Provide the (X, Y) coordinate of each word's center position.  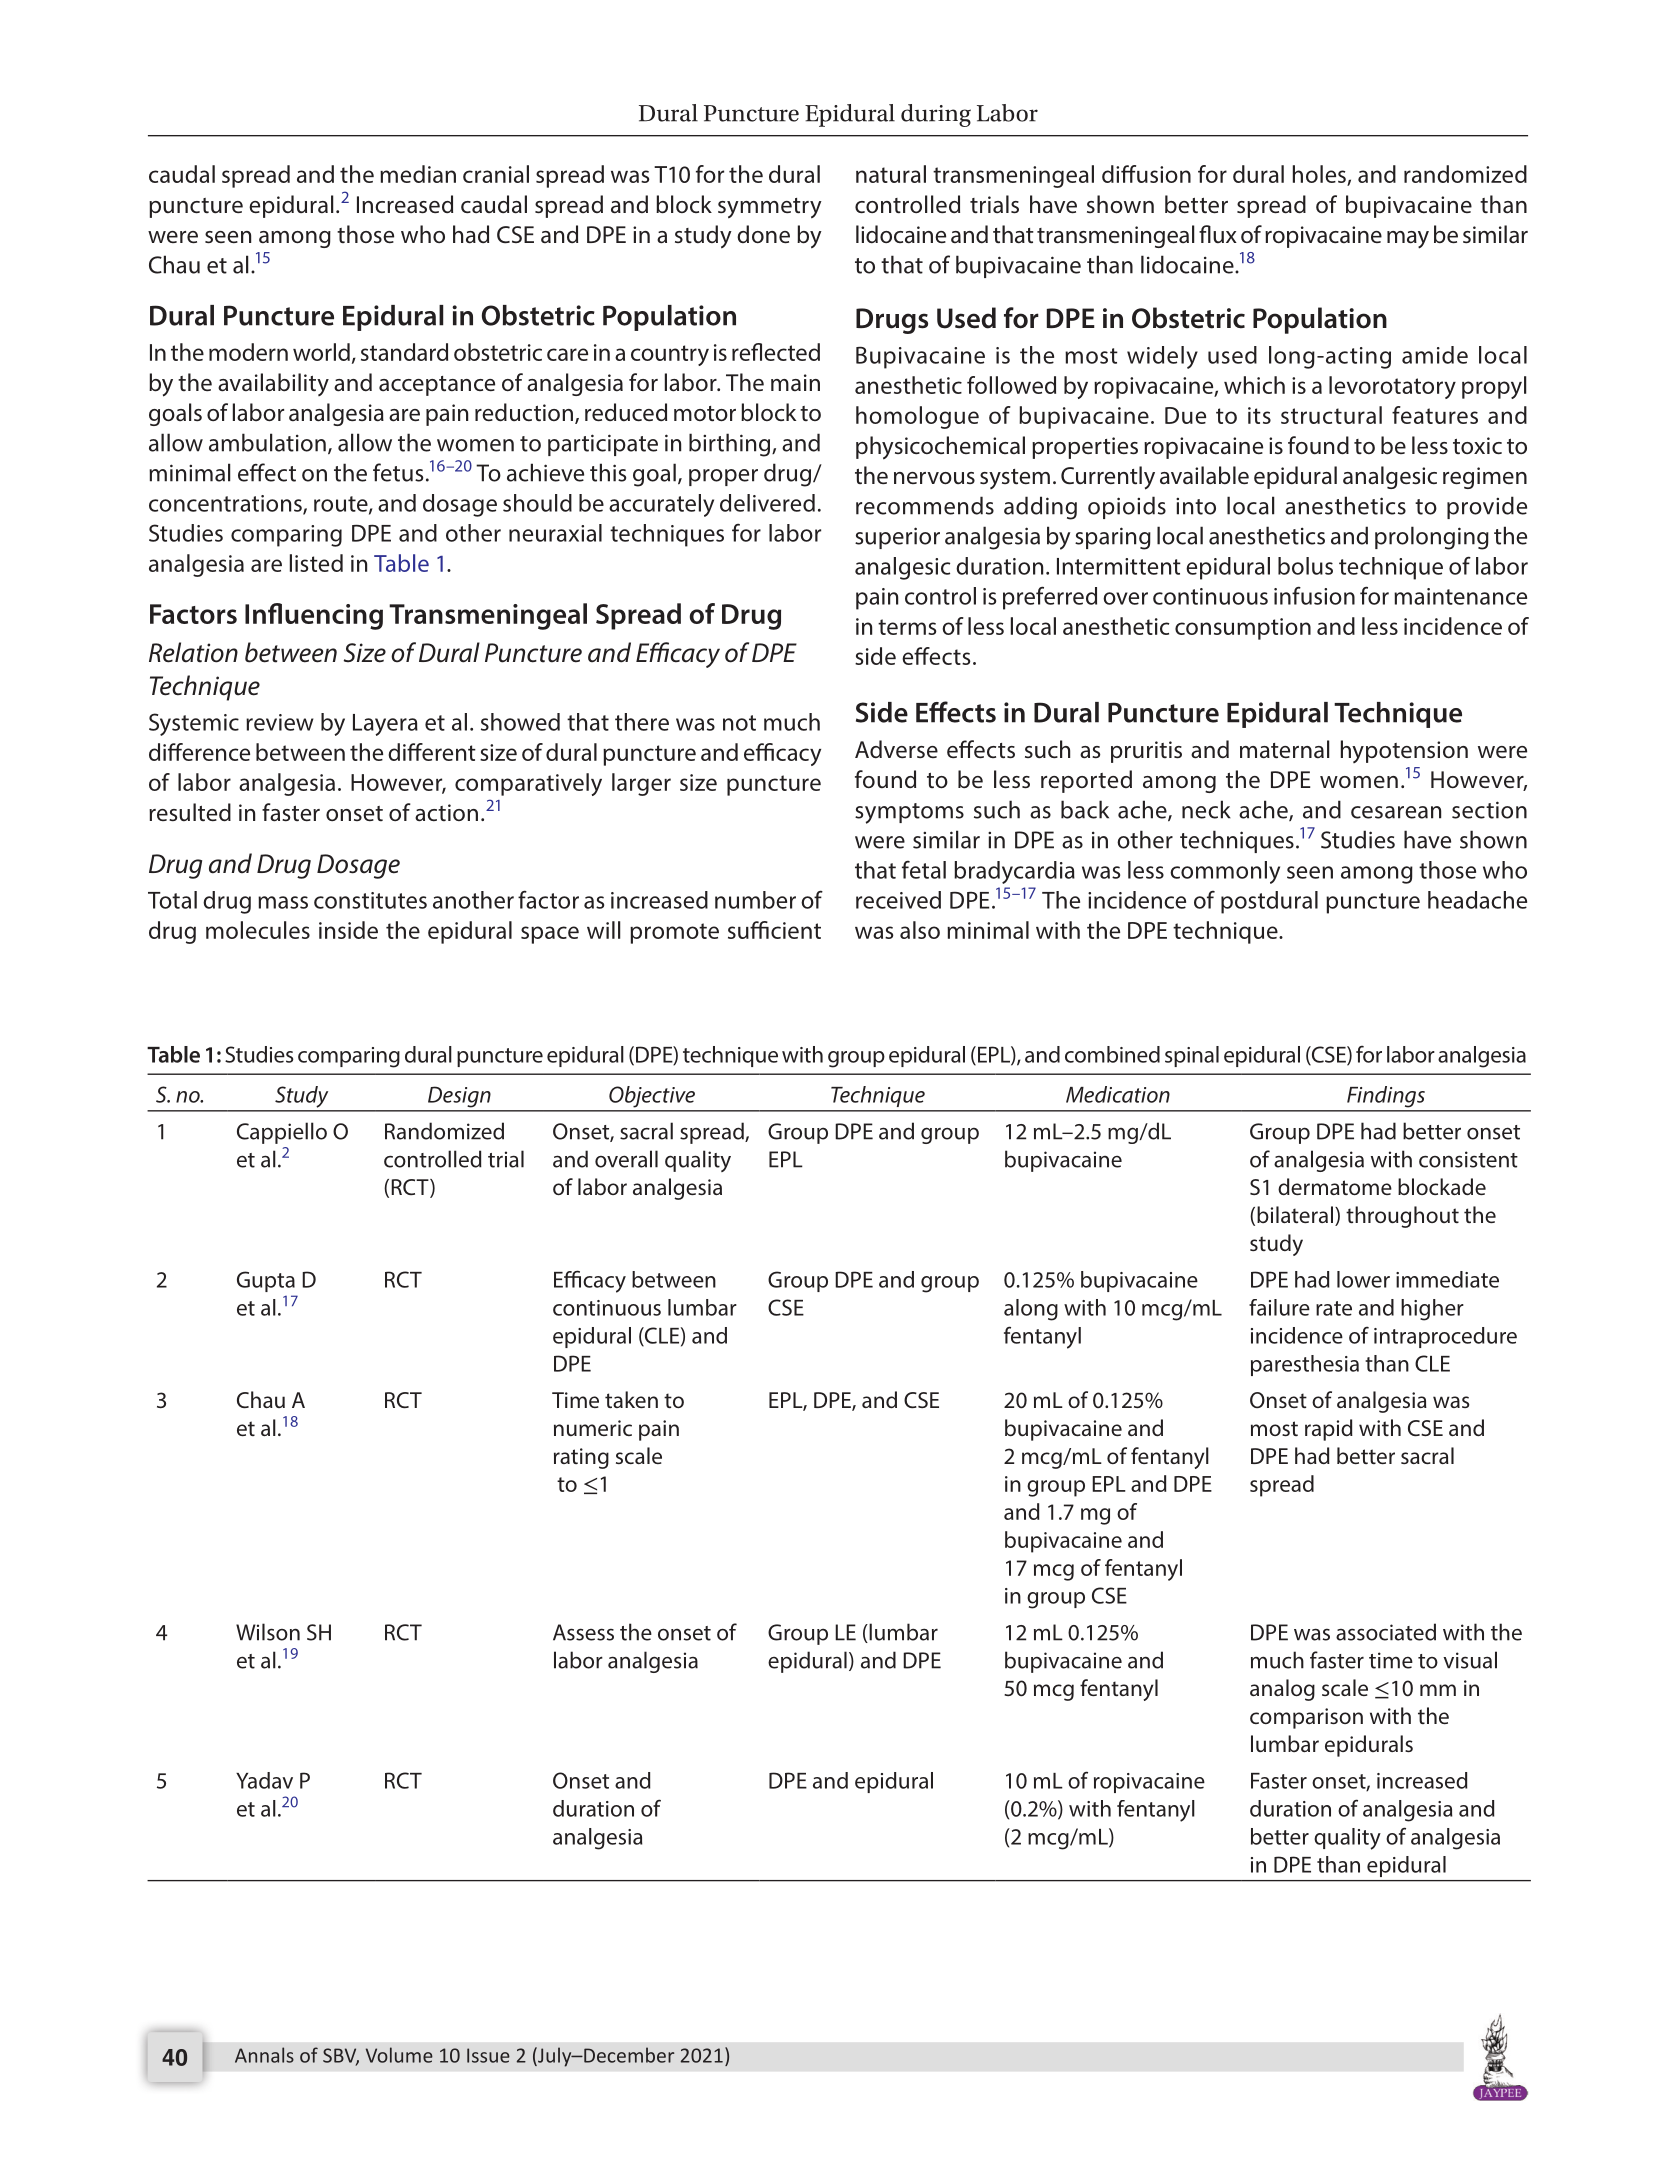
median (418, 174)
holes (1320, 175)
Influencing (314, 616)
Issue (488, 2055)
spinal (1192, 1056)
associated (1386, 1632)
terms (907, 627)
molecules (258, 930)
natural (891, 174)
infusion (1314, 595)
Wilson (268, 1632)
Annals (264, 2055)
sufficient (774, 930)
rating (581, 1458)
